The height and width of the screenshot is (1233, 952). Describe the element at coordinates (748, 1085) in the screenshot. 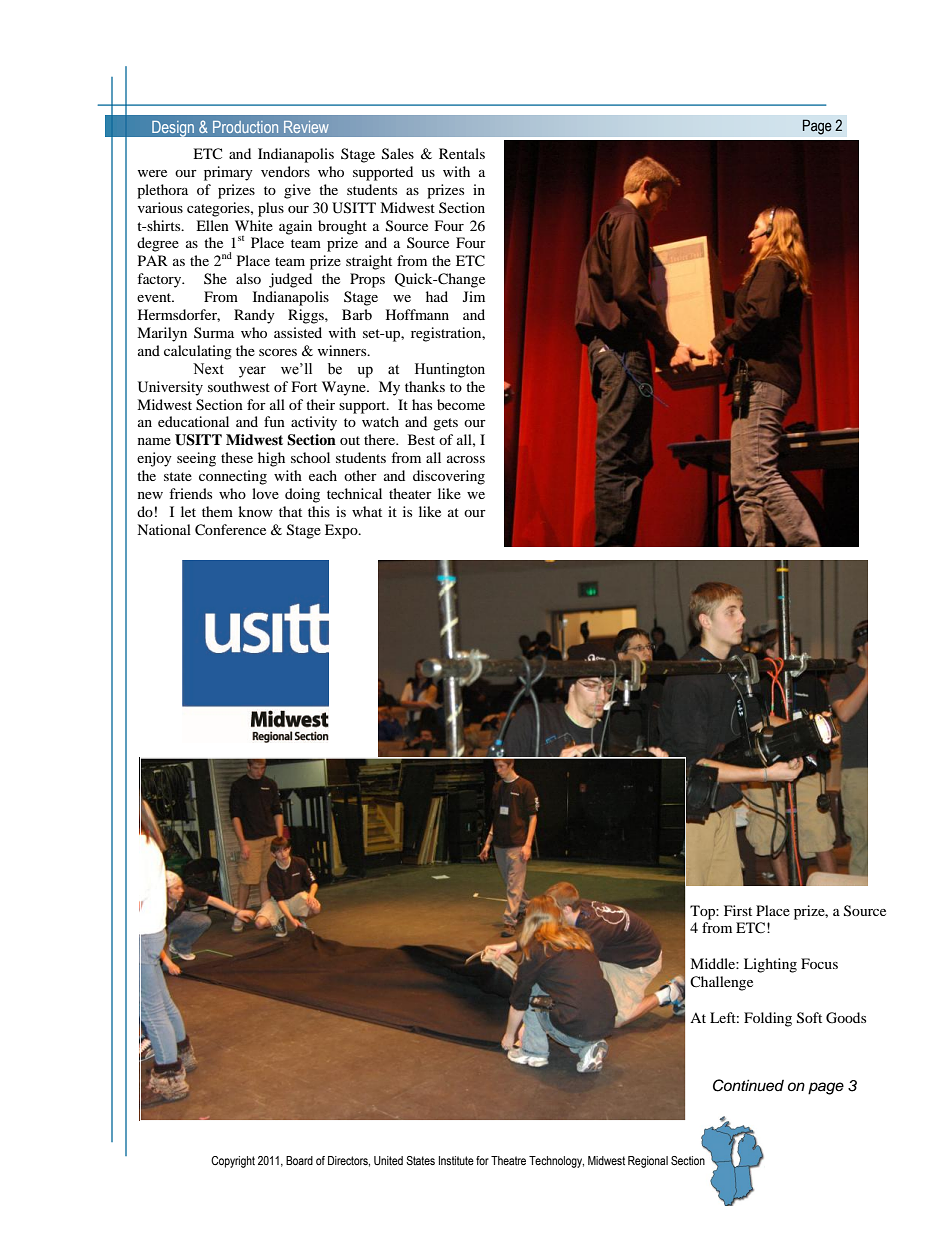

I see `Continued` at that location.
